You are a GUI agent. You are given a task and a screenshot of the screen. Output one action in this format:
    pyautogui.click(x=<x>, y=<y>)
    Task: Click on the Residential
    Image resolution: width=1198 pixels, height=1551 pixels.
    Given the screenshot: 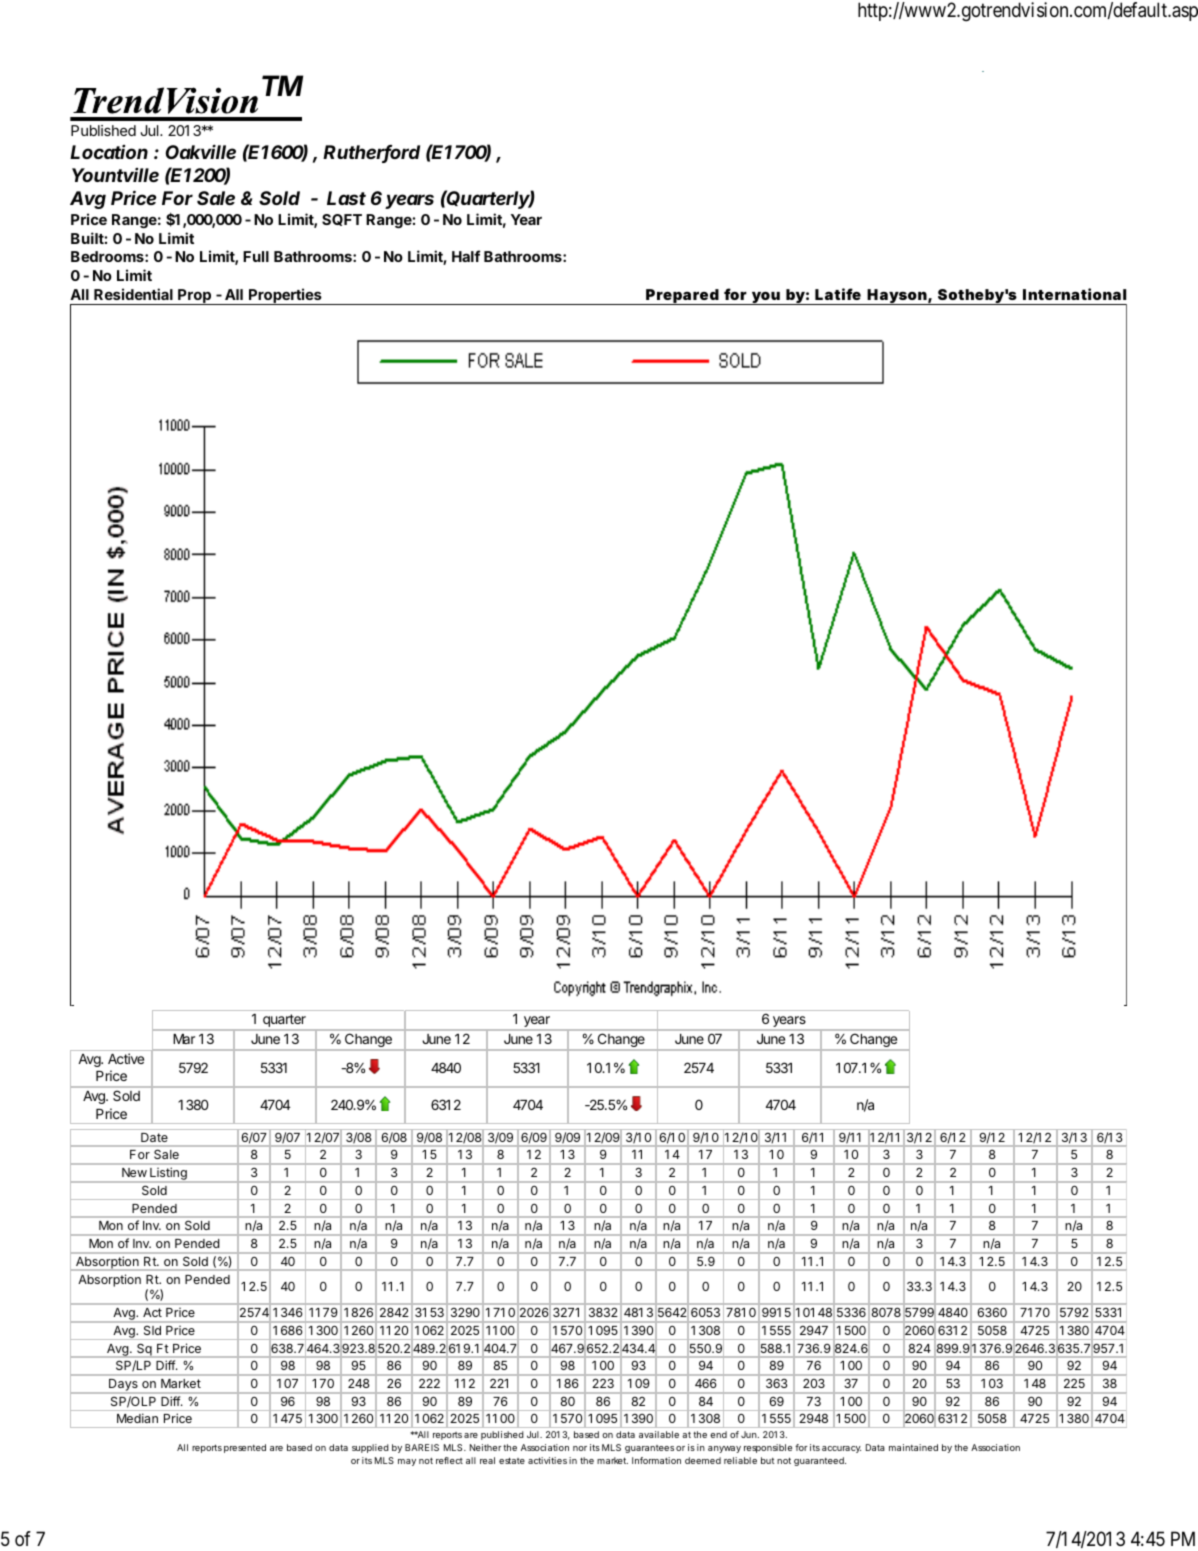 What is the action you would take?
    pyautogui.click(x=133, y=294)
